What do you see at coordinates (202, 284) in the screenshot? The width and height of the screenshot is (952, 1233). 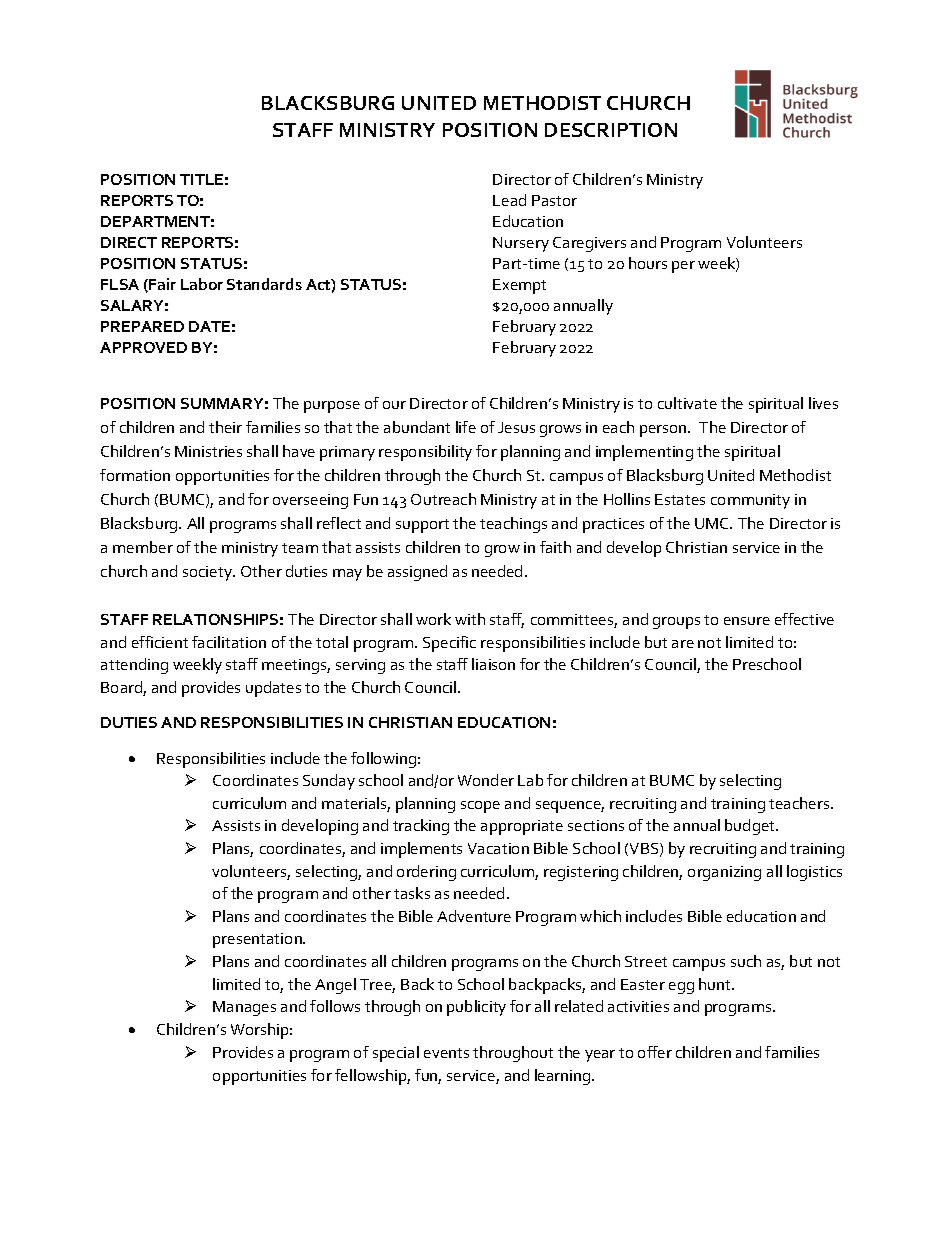 I see `Labor` at bounding box center [202, 284].
